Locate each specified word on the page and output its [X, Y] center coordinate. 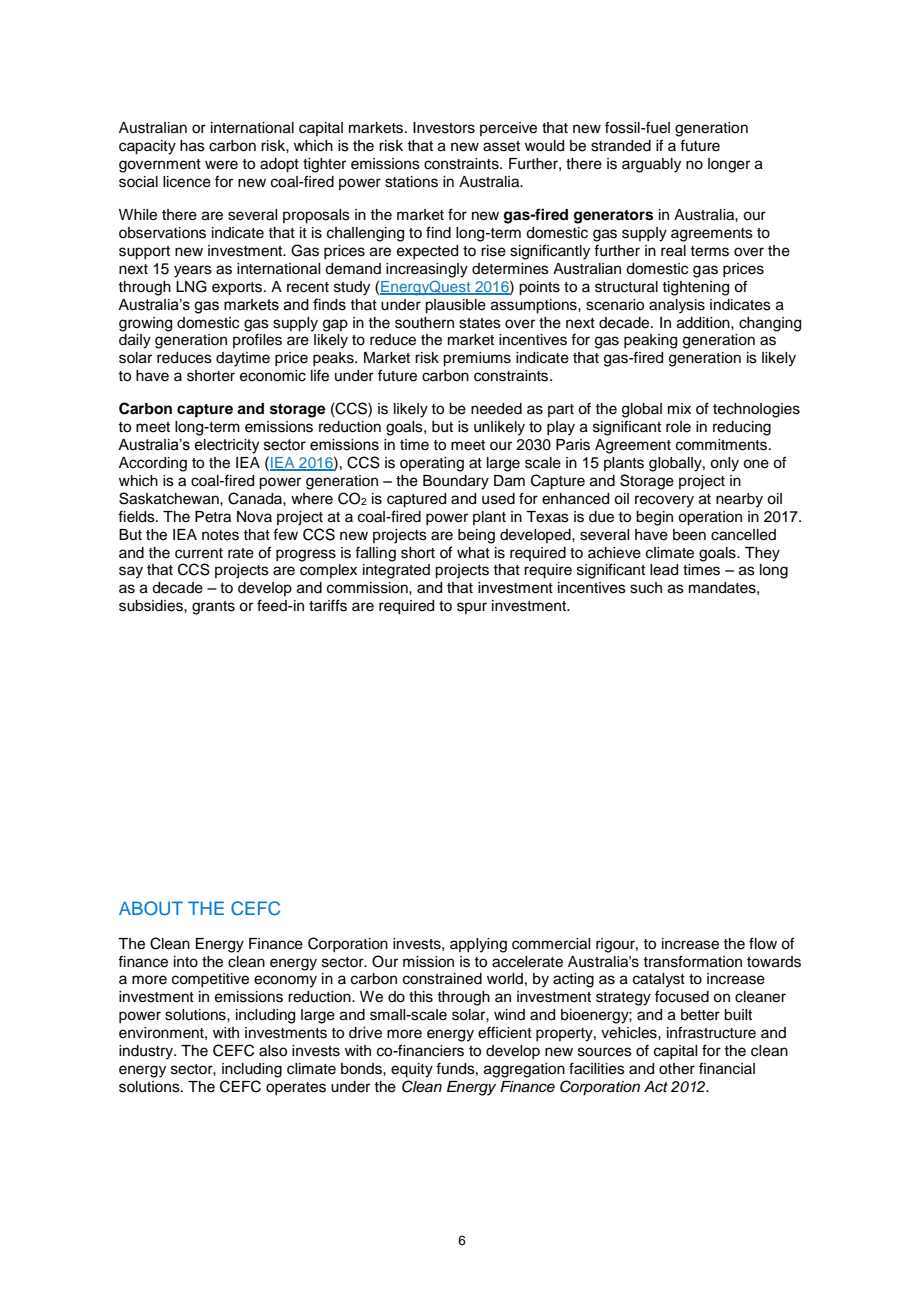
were [221, 165]
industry [147, 1052]
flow [763, 943]
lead [664, 570]
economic [273, 376]
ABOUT [151, 908]
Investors [444, 128]
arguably [651, 165]
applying [478, 945]
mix [679, 408]
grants [213, 608]
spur [472, 608]
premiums [477, 359]
